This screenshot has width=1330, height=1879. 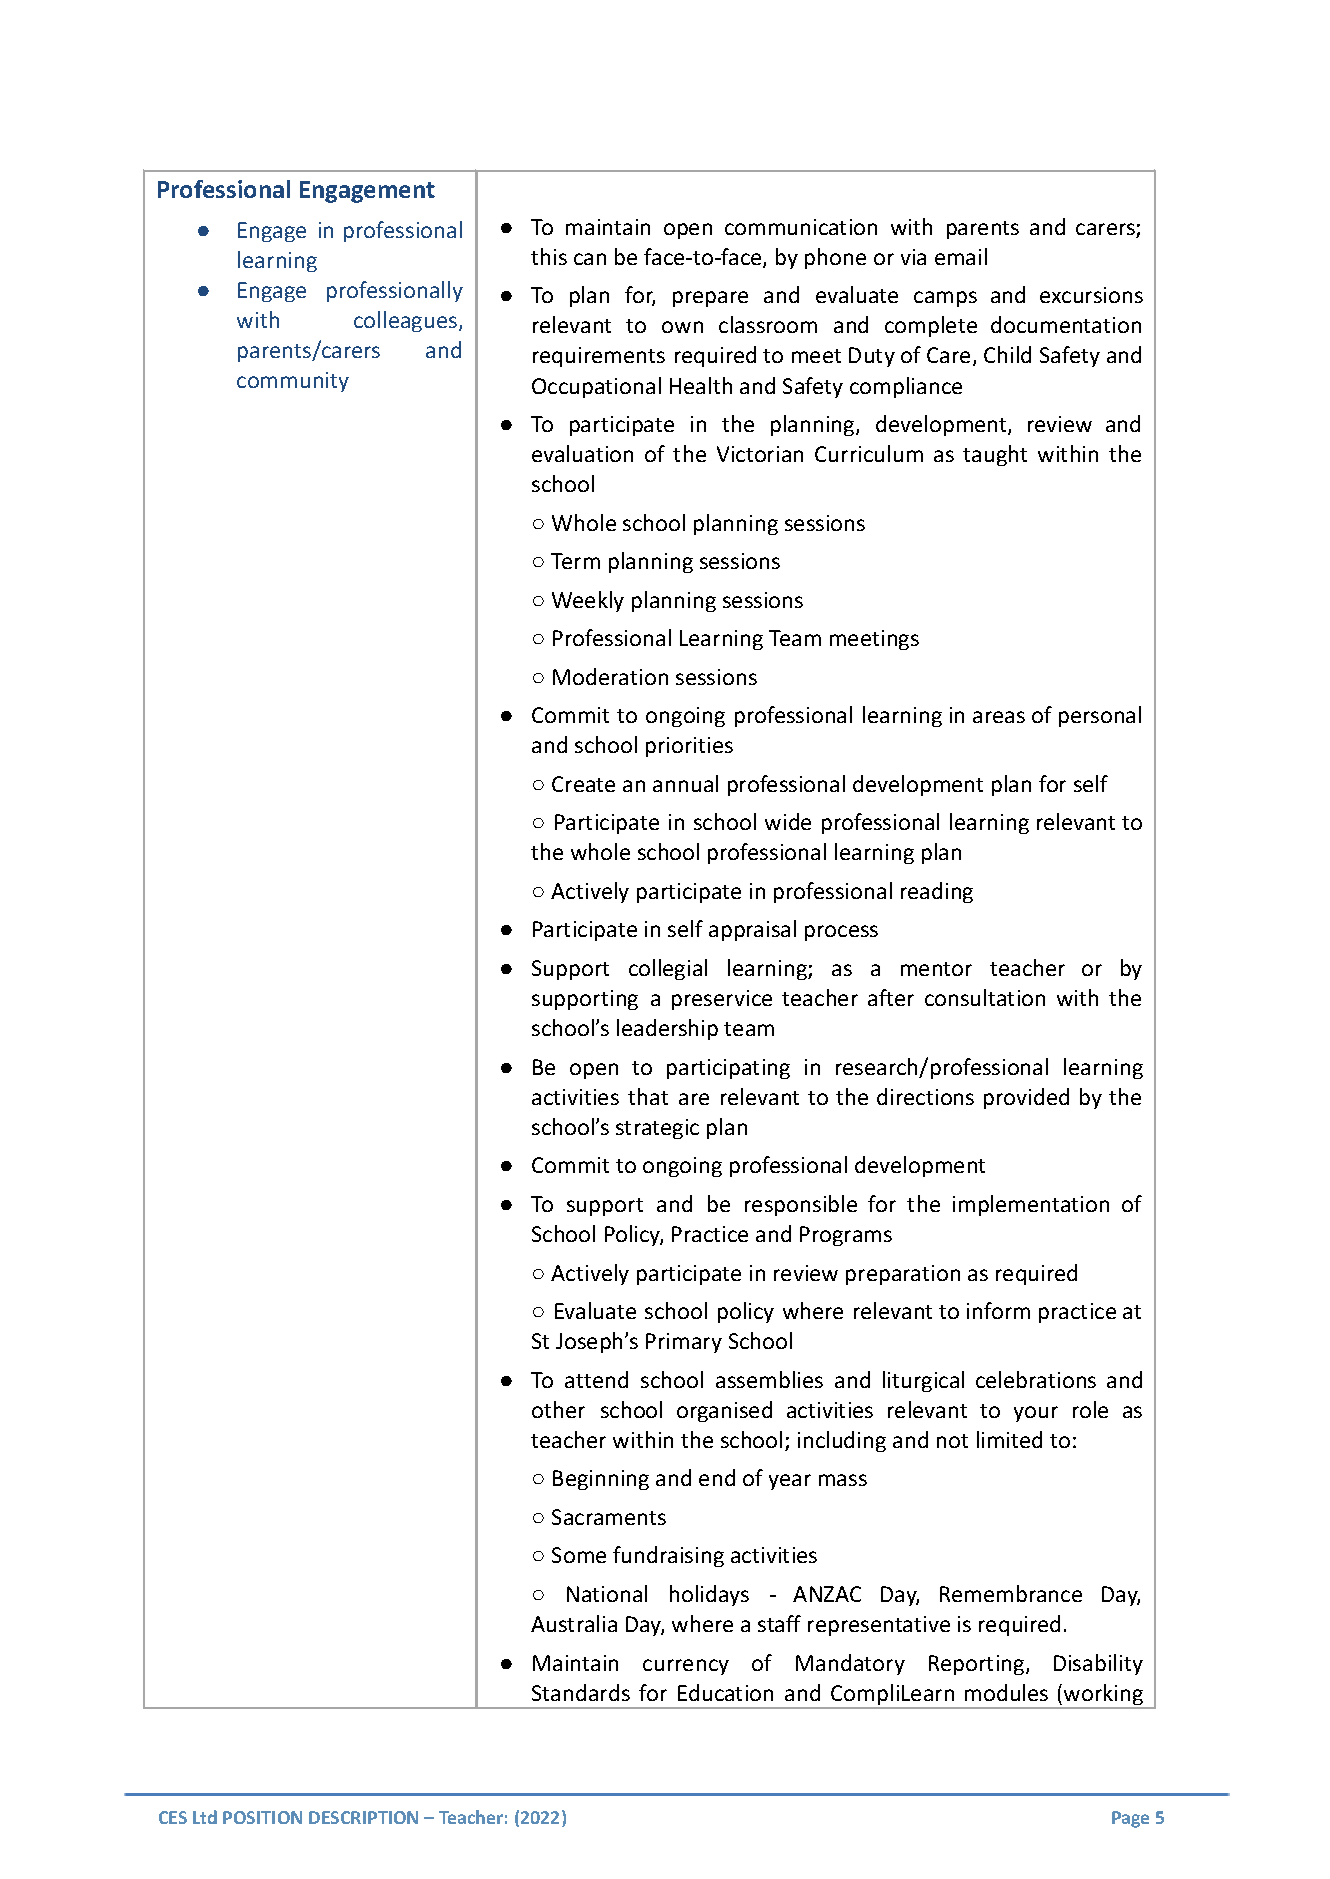 What do you see at coordinates (999, 717) in the screenshot?
I see `areas` at bounding box center [999, 717].
